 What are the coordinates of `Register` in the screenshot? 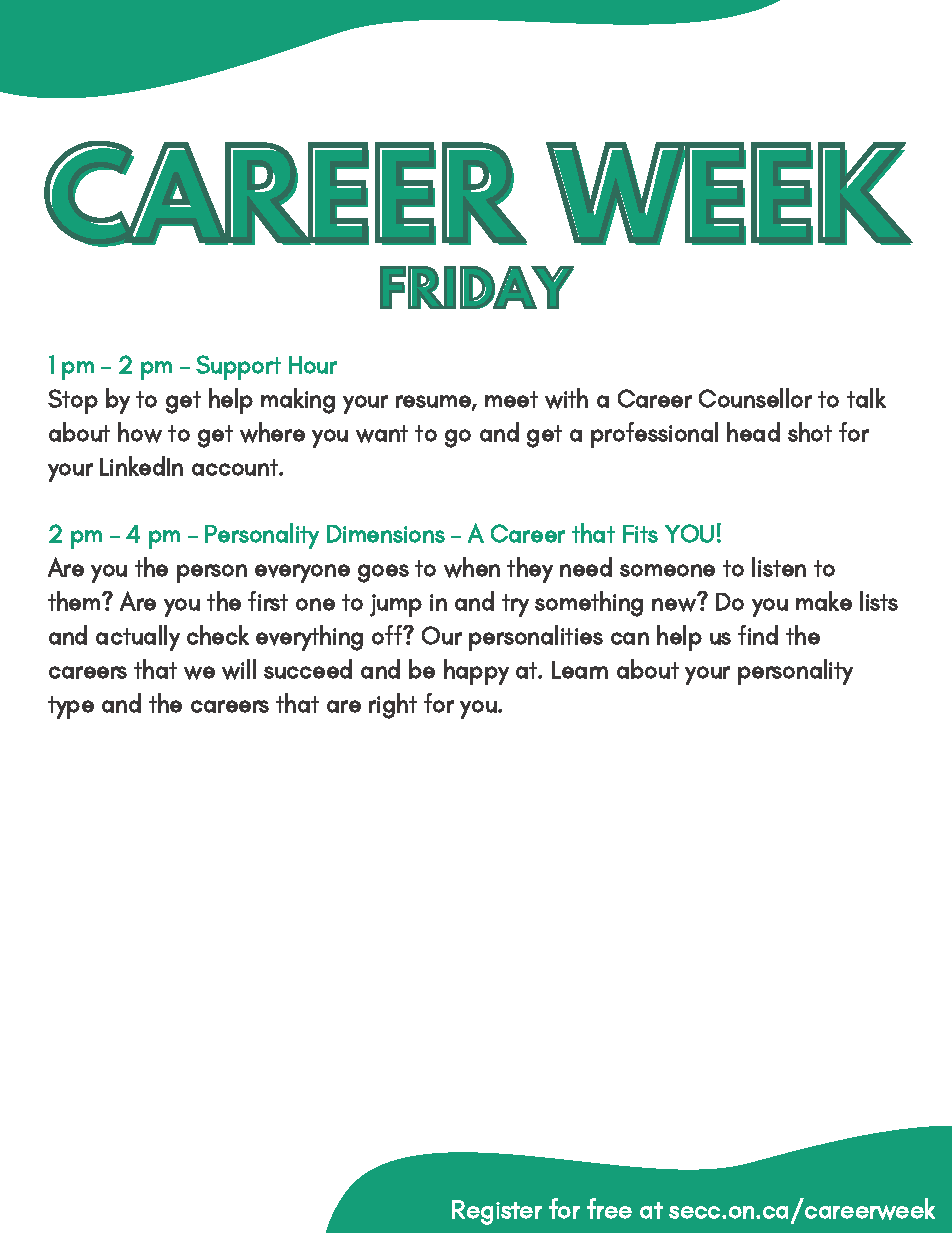 It's located at (497, 1212).
